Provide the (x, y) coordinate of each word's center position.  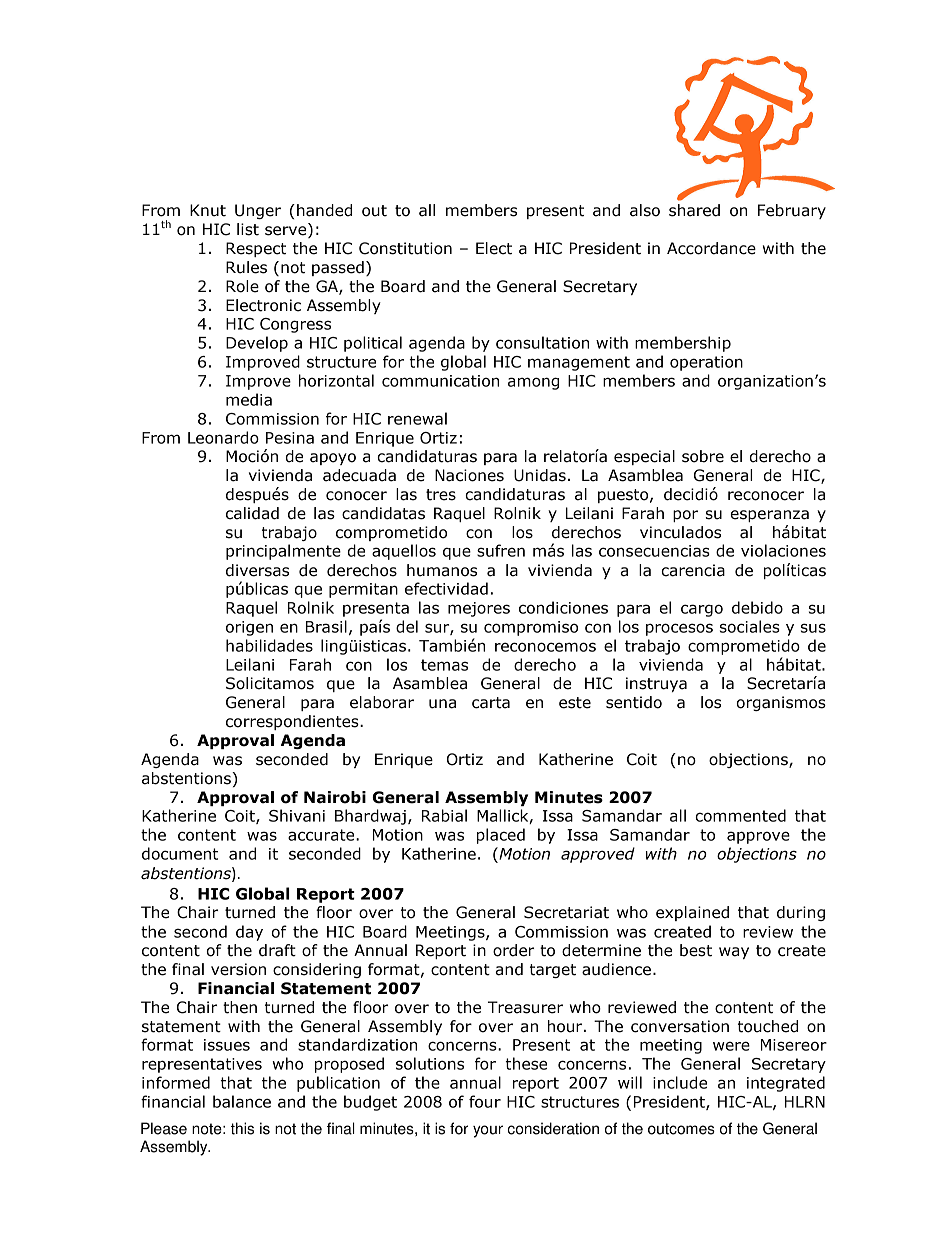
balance (242, 1101)
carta (491, 703)
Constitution (405, 248)
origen (249, 628)
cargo (702, 610)
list (248, 229)
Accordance (711, 248)
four (485, 1101)
